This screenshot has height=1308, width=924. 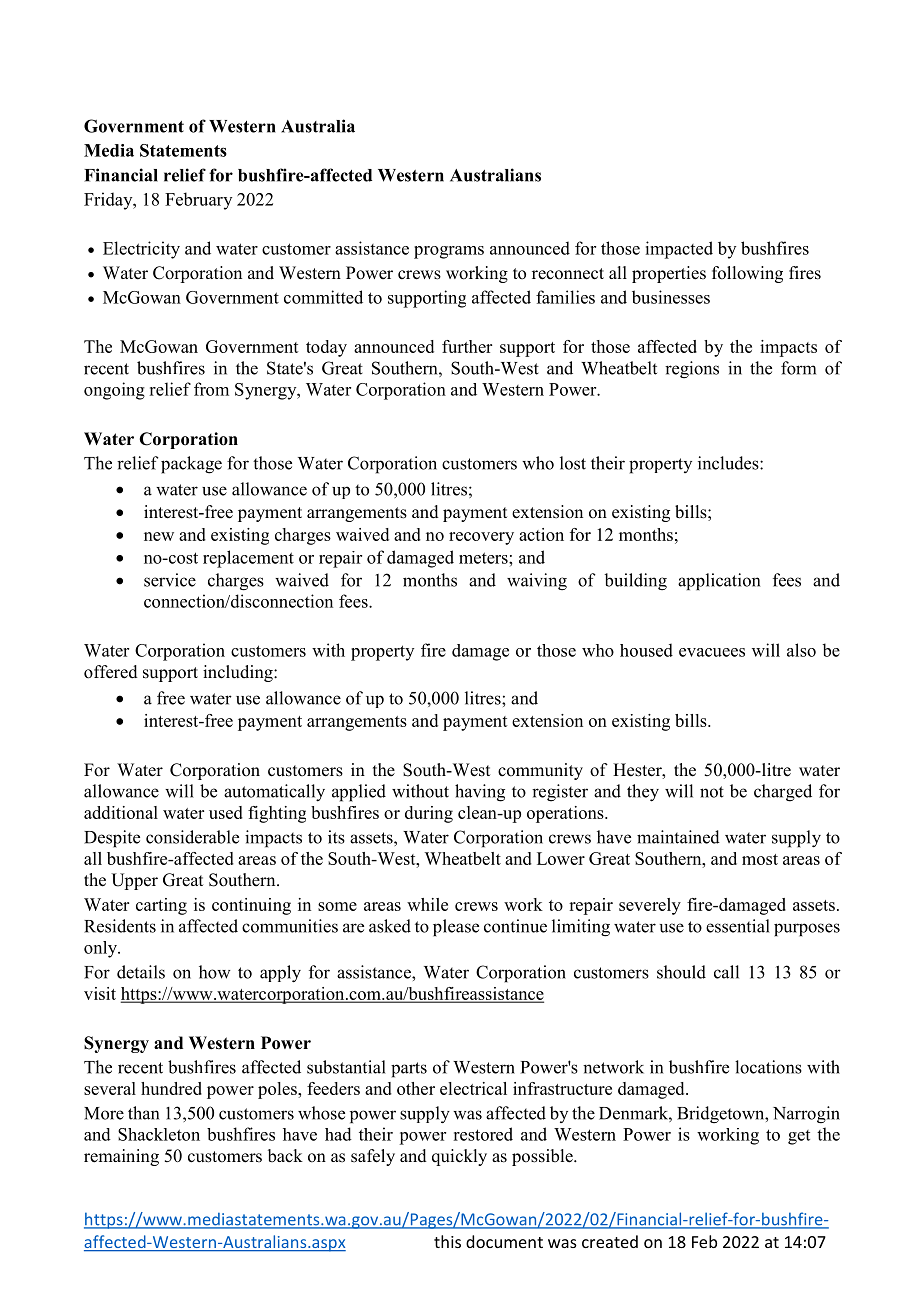 What do you see at coordinates (712, 652) in the screenshot?
I see `evacuees` at bounding box center [712, 652].
